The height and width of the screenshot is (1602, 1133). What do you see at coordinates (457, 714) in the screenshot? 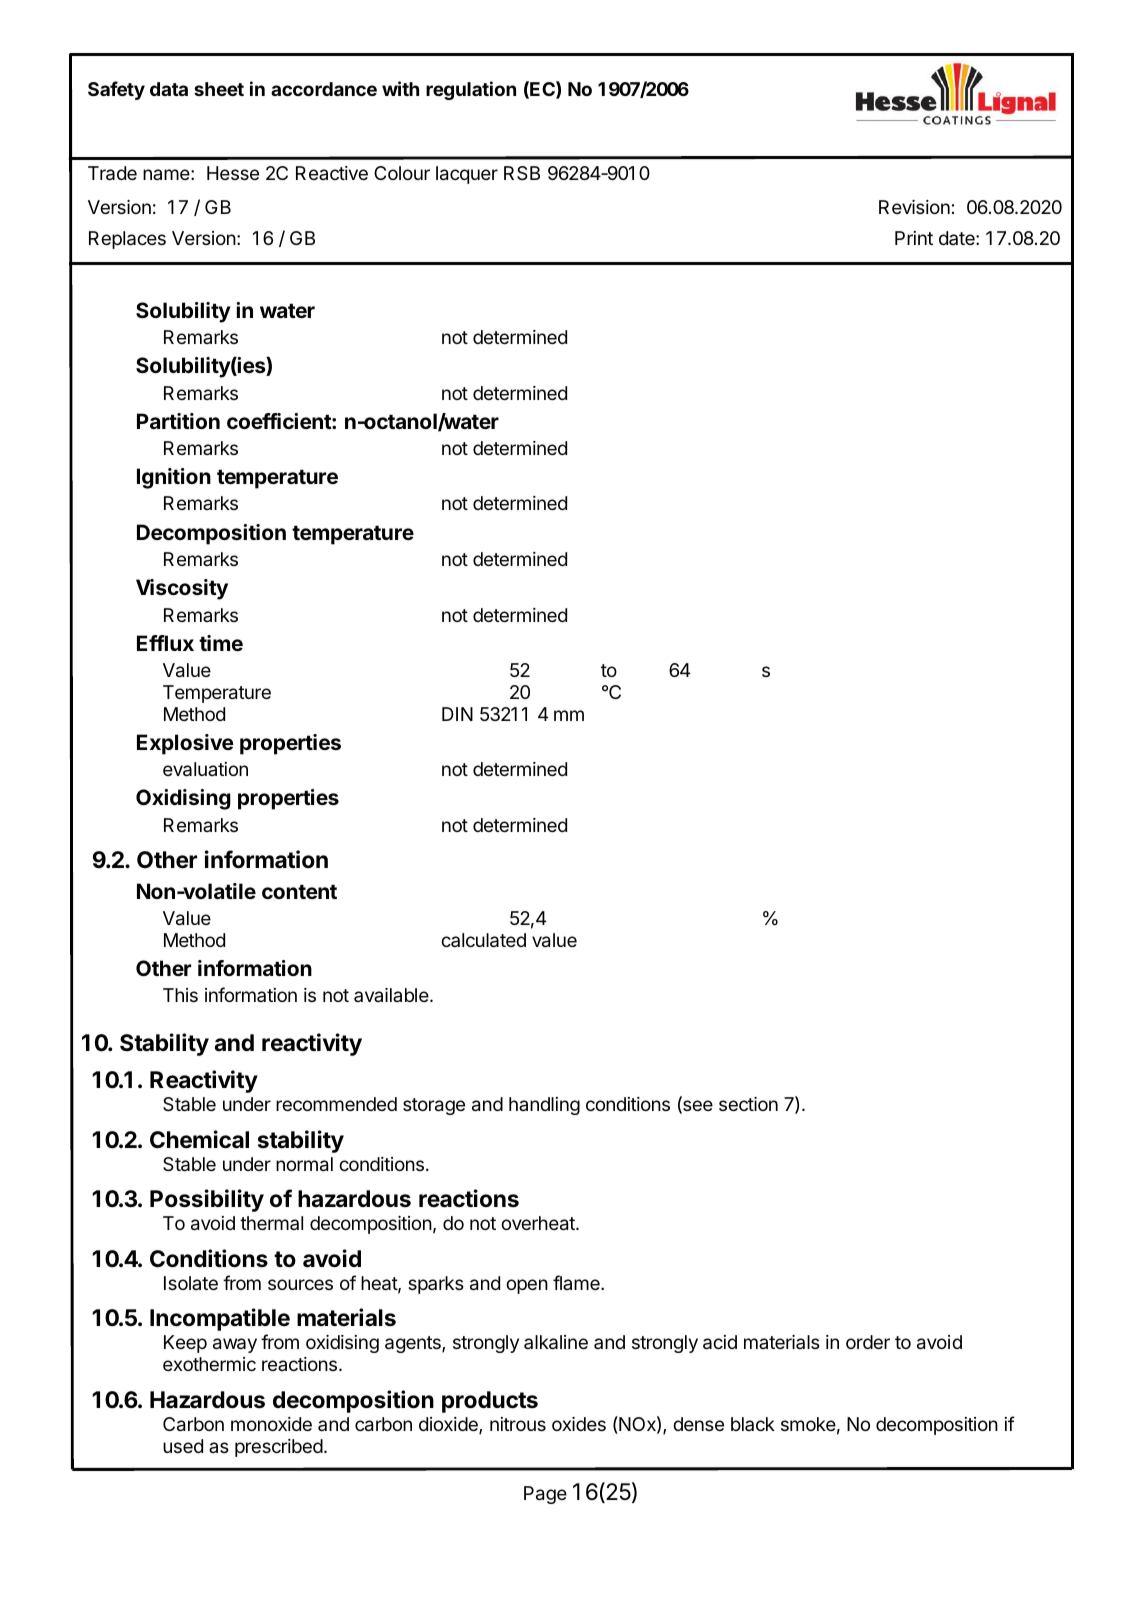
I see `DIN` at bounding box center [457, 714].
